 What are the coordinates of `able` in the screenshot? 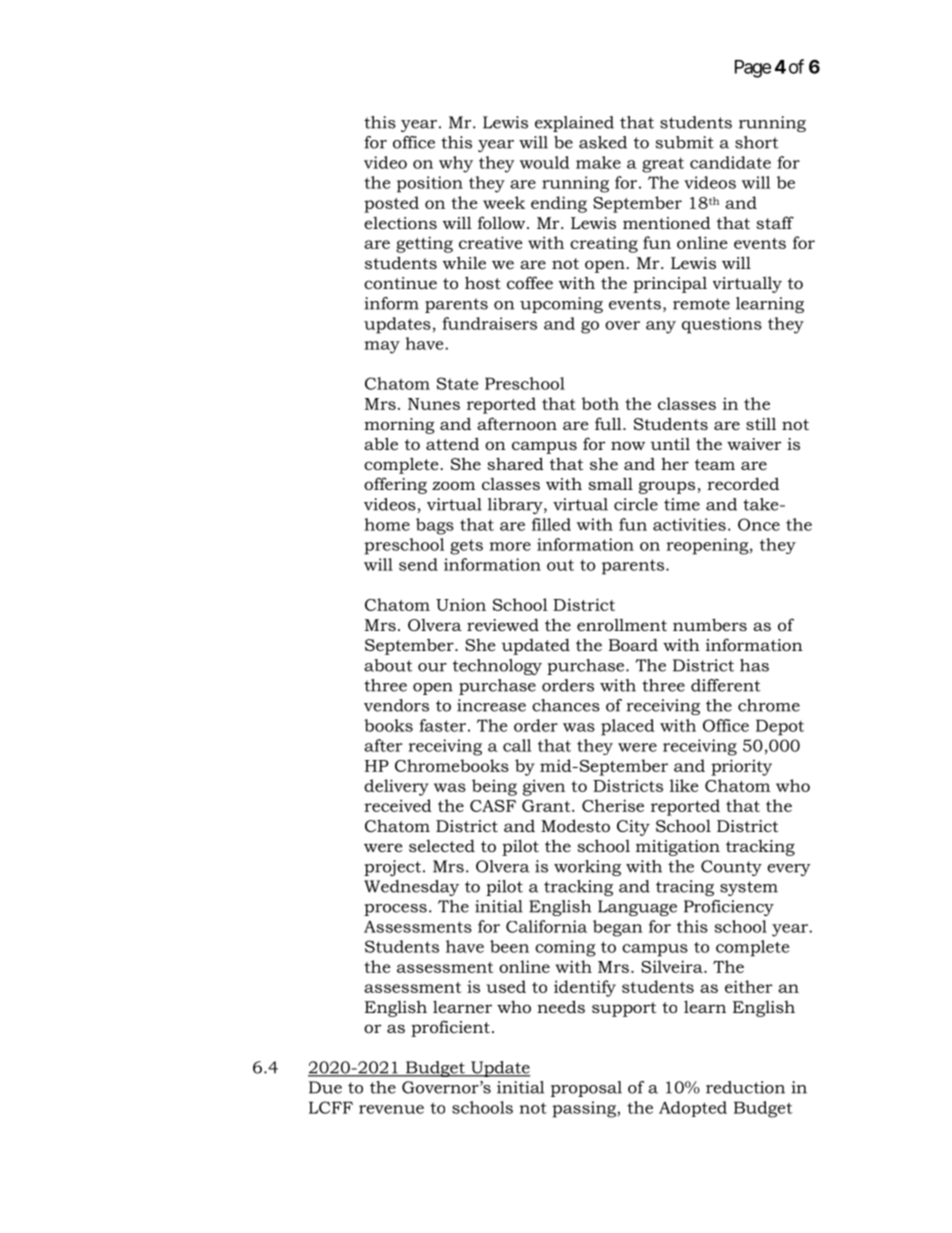 It's located at (381, 443).
